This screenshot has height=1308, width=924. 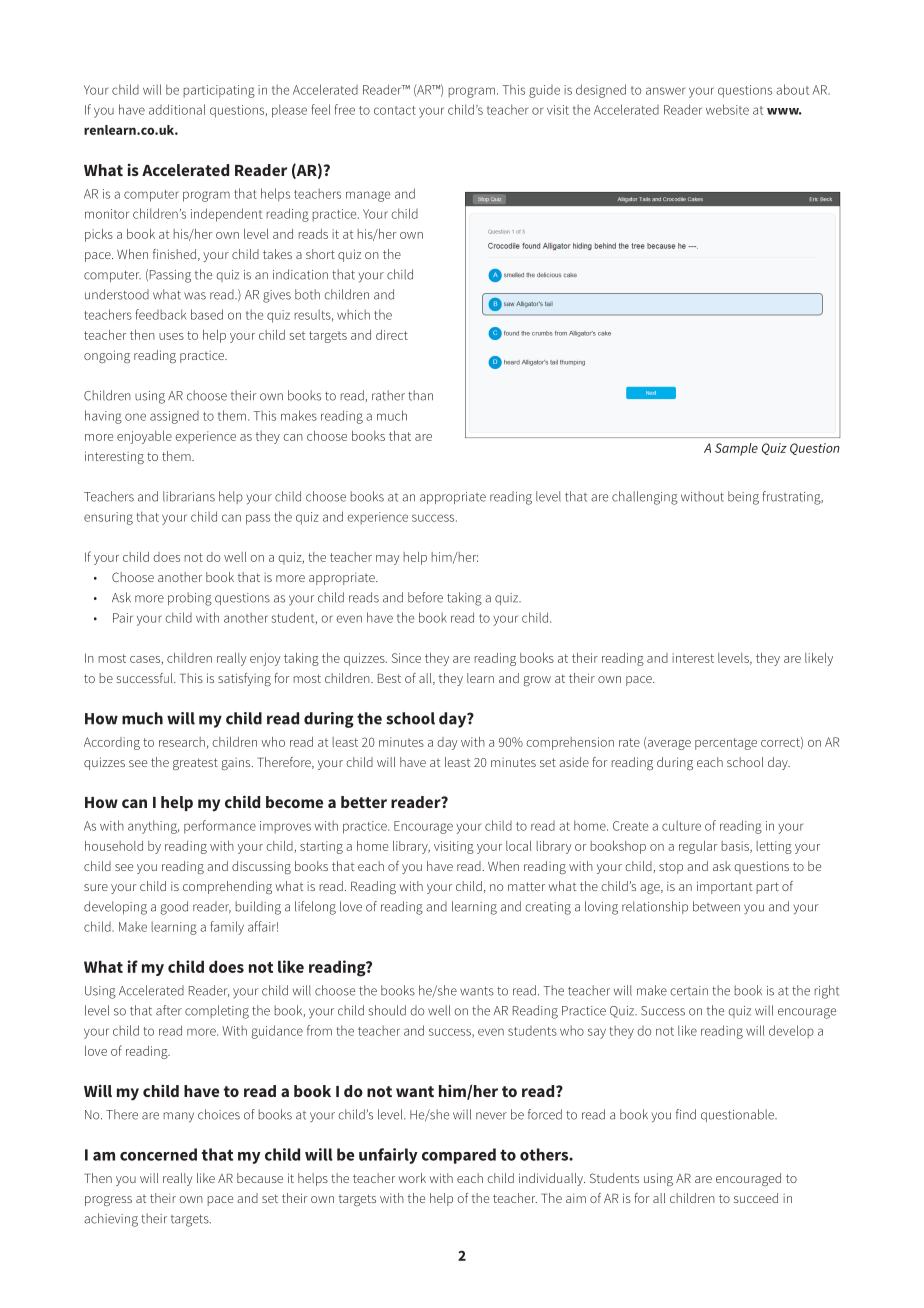 What do you see at coordinates (459, 1156) in the screenshot?
I see `compared` at bounding box center [459, 1156].
